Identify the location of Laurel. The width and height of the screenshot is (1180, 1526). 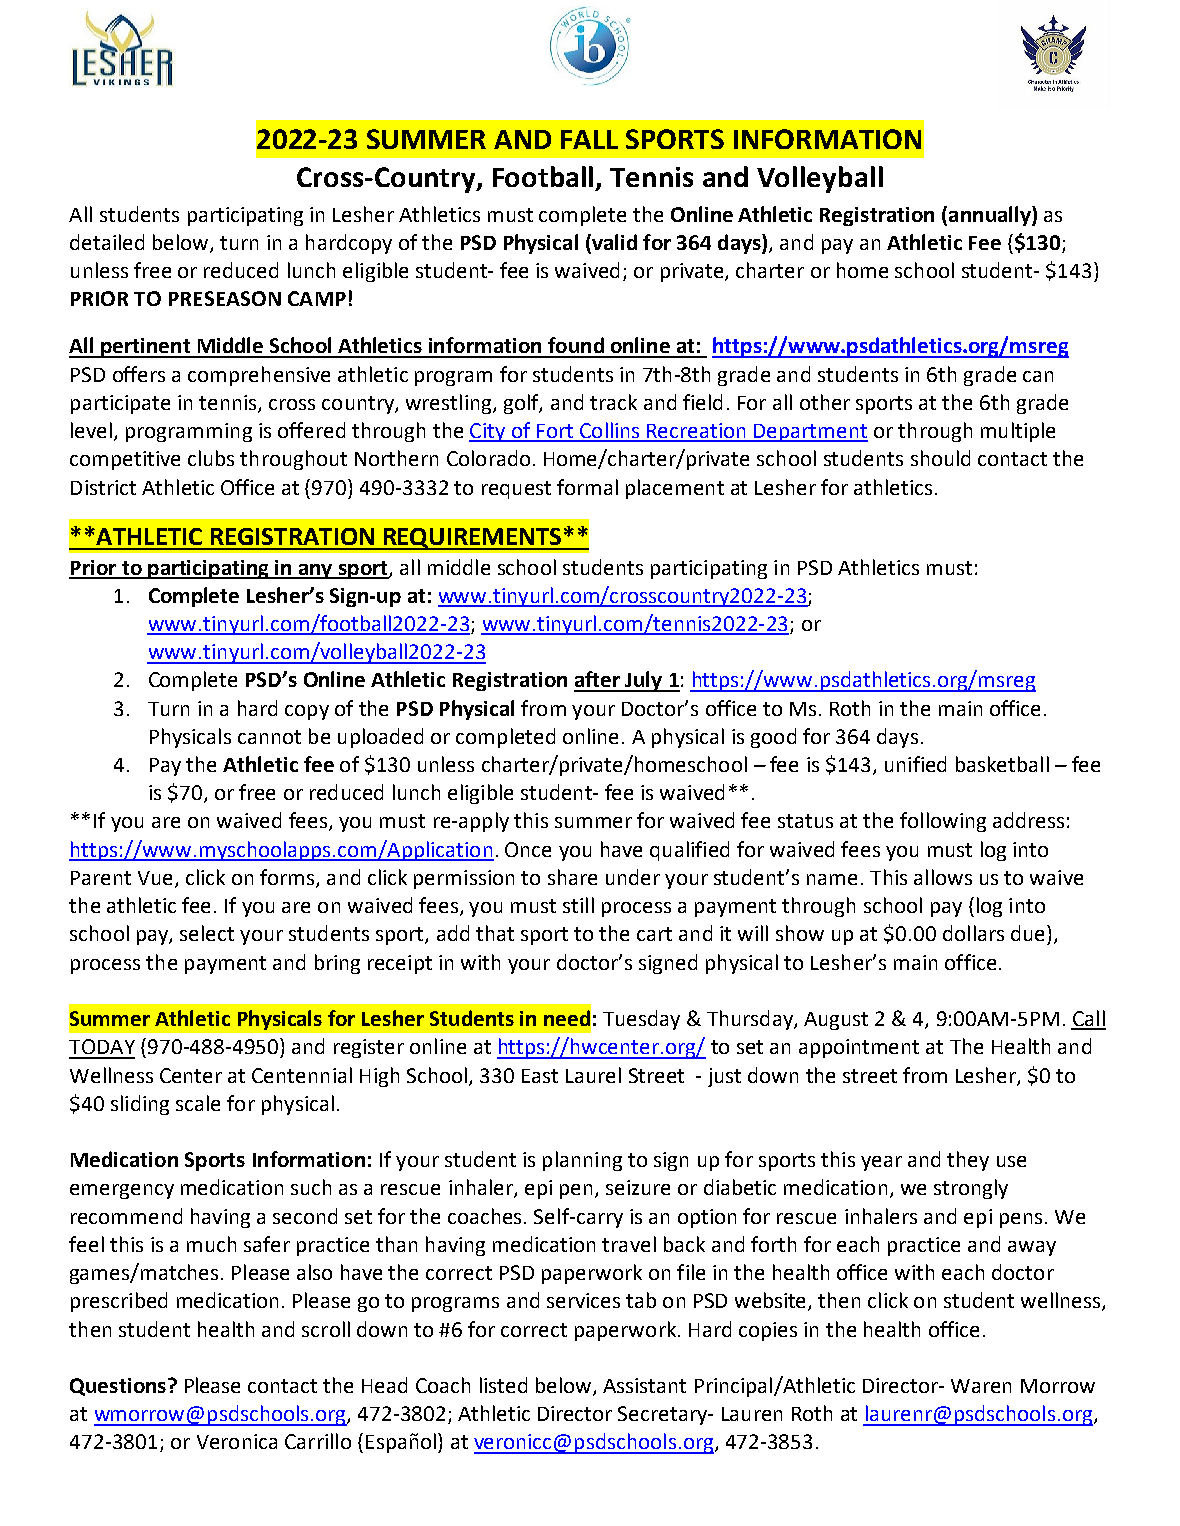
(593, 1075).
